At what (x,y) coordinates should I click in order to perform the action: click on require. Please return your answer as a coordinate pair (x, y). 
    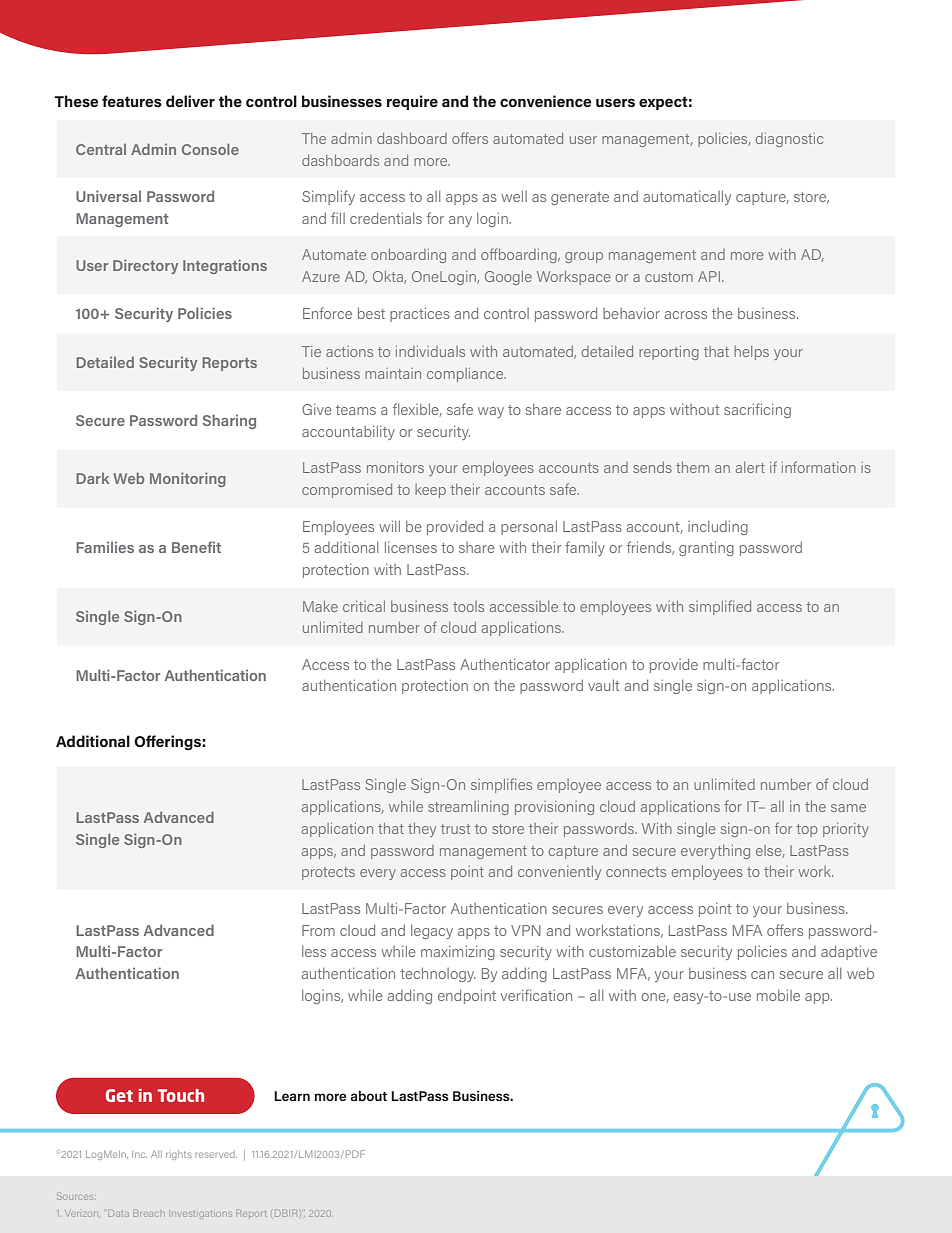
    Looking at the image, I should click on (412, 102).
